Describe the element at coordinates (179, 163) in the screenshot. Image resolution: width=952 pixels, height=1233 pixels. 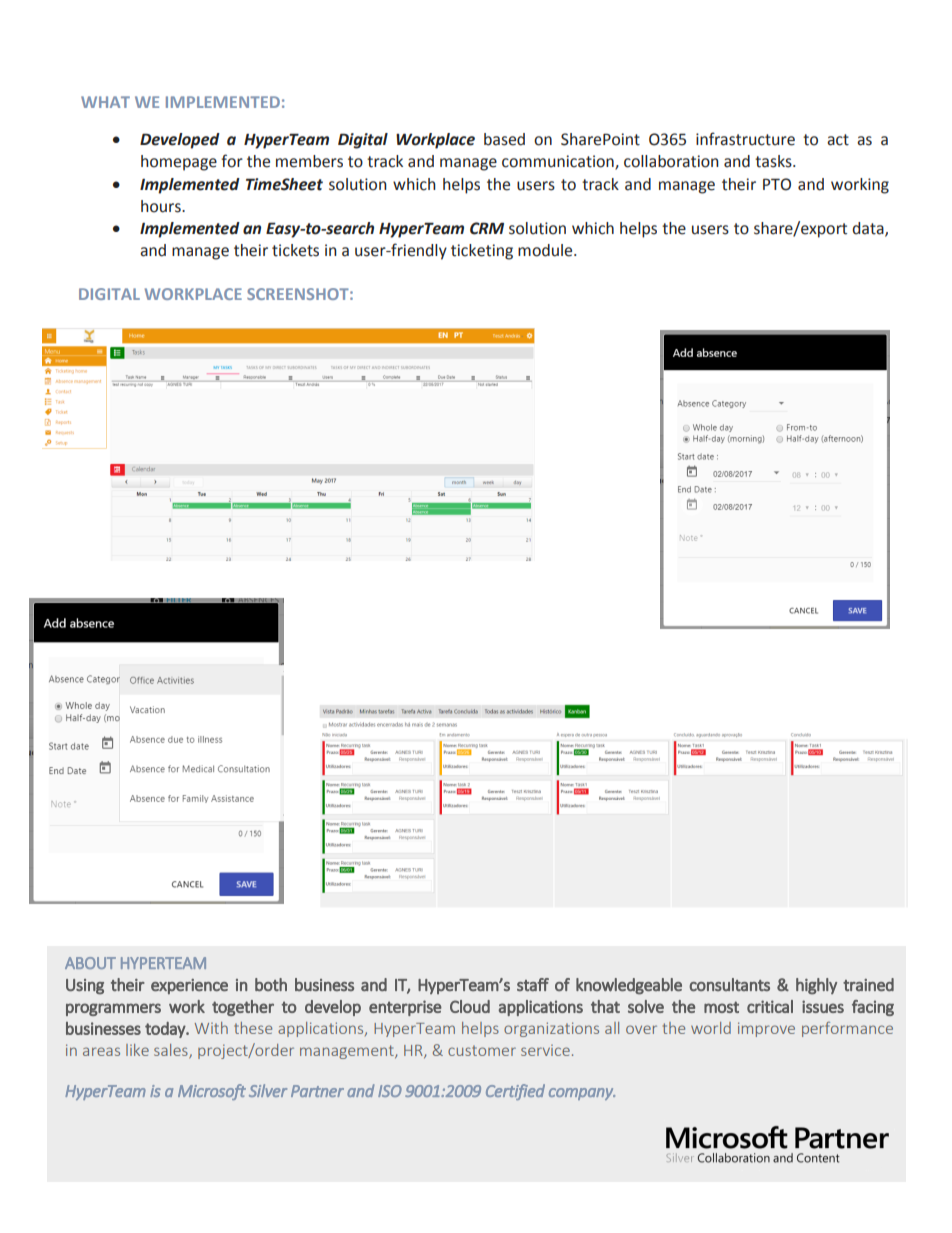
I see `homepage` at that location.
